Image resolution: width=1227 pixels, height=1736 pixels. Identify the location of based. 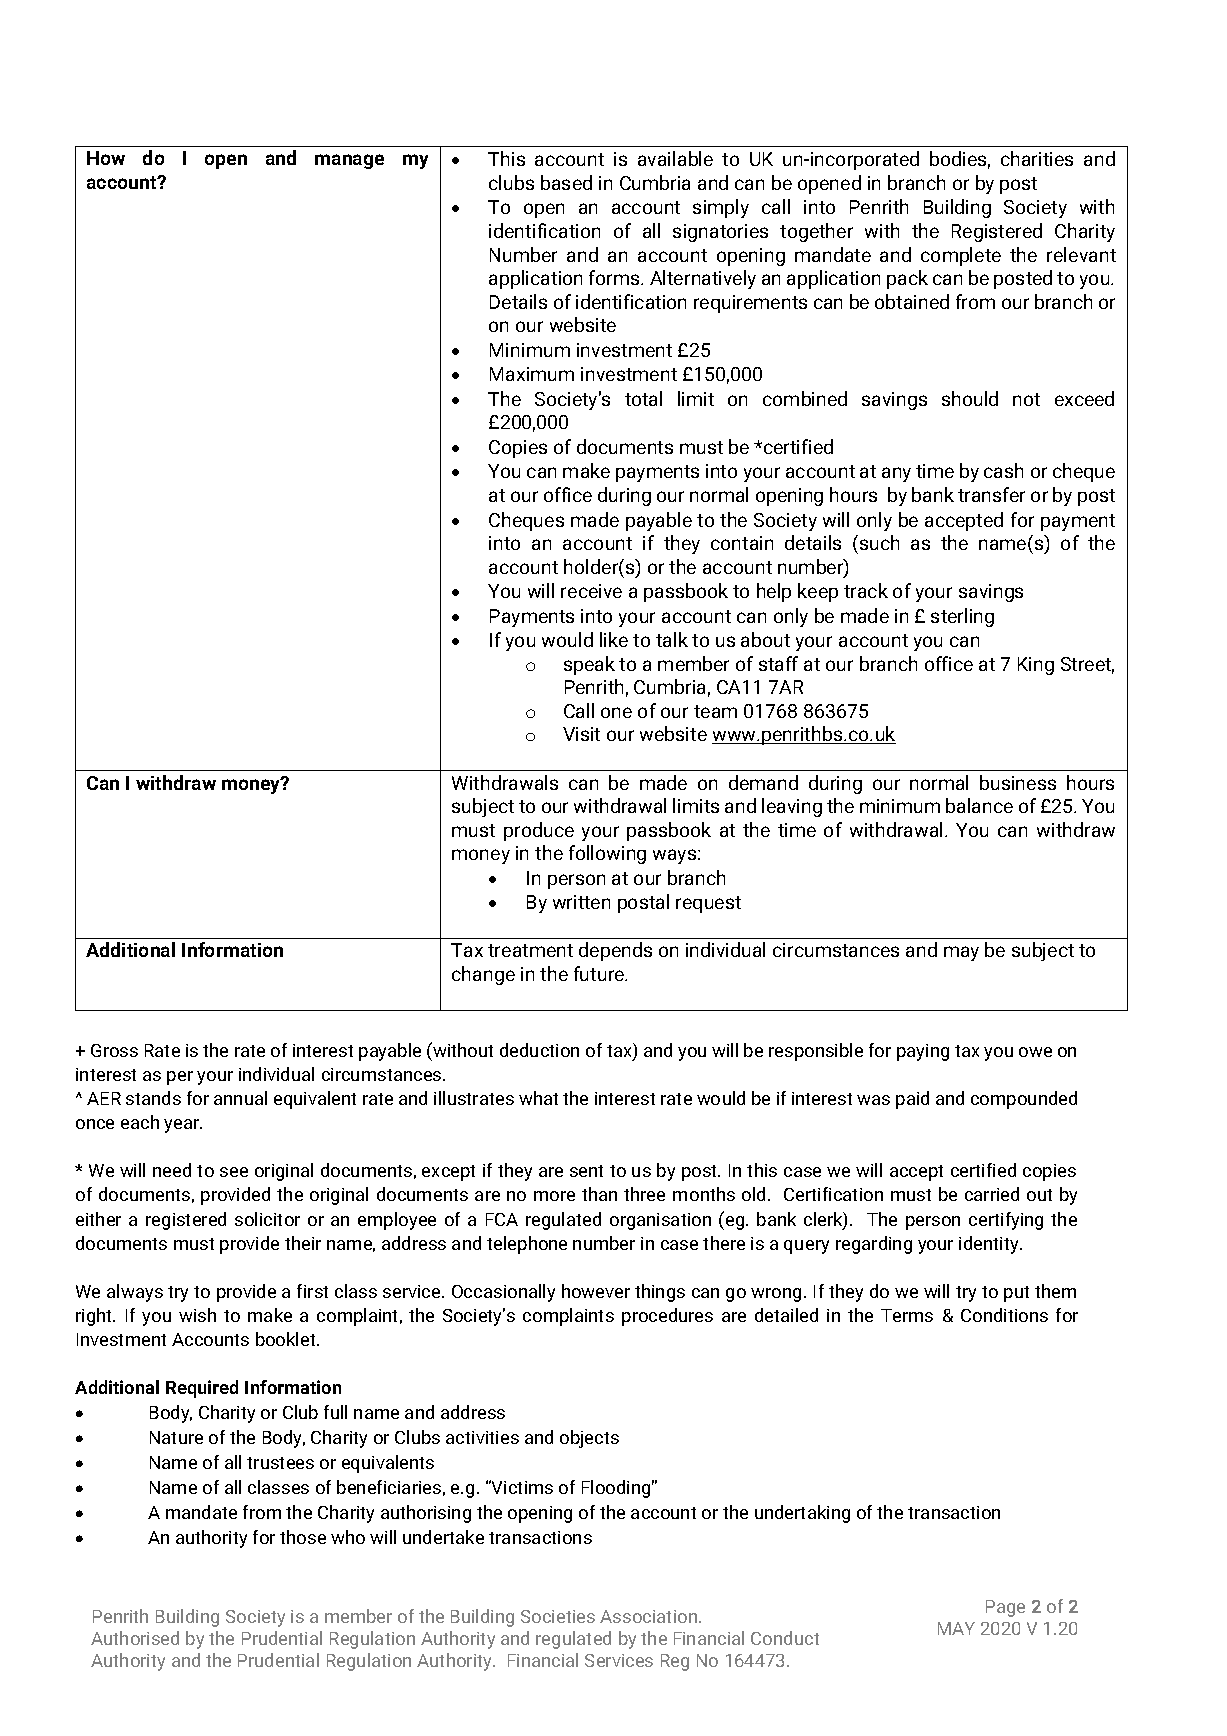
(566, 182).
